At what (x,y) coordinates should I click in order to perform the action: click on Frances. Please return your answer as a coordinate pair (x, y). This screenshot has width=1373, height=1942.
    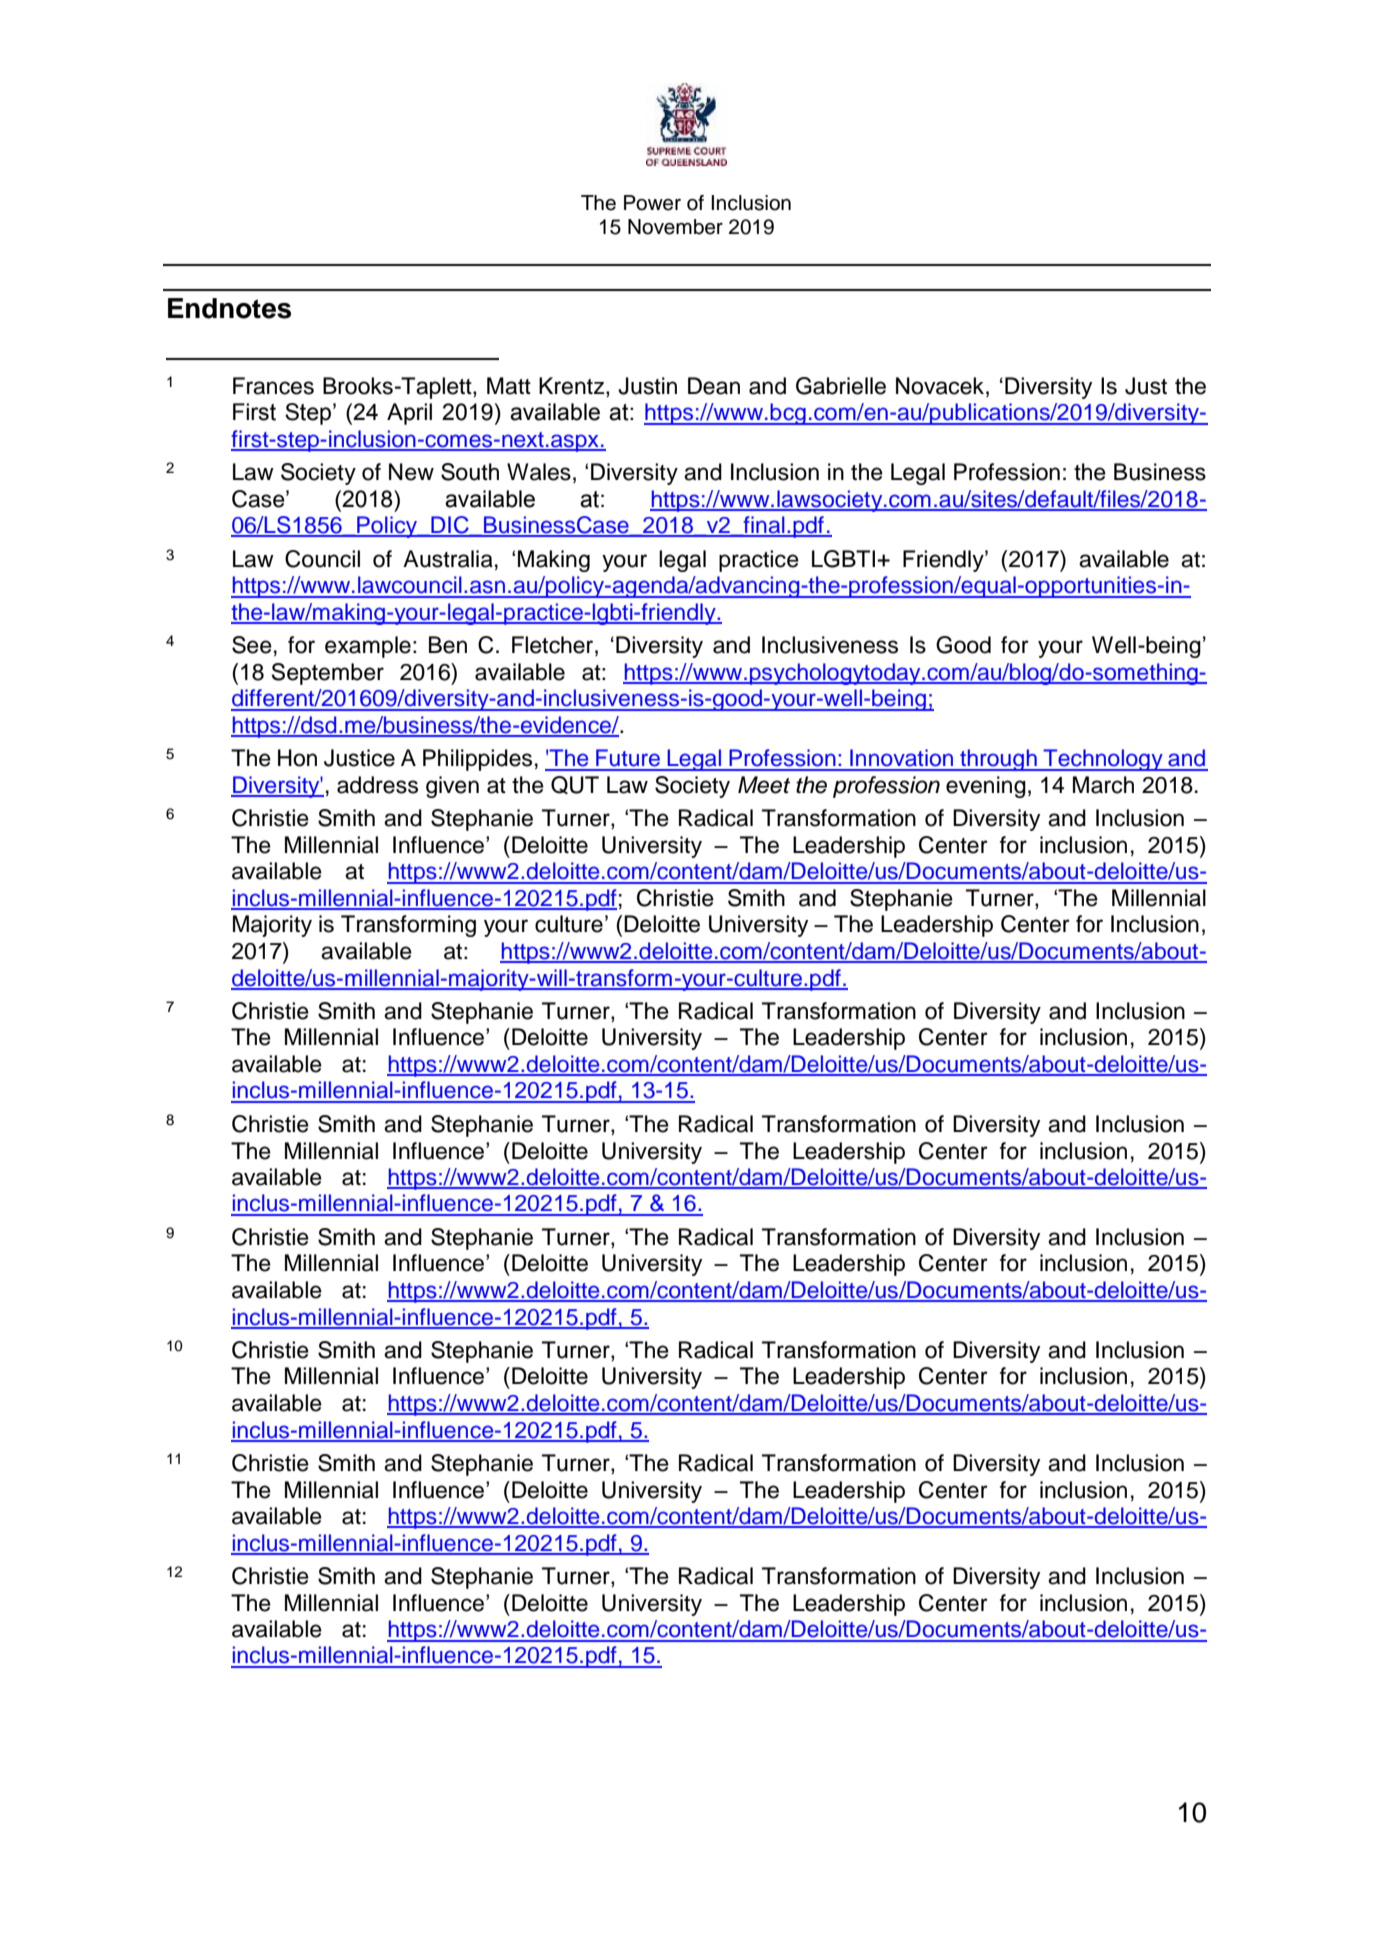
    Looking at the image, I should click on (273, 386).
